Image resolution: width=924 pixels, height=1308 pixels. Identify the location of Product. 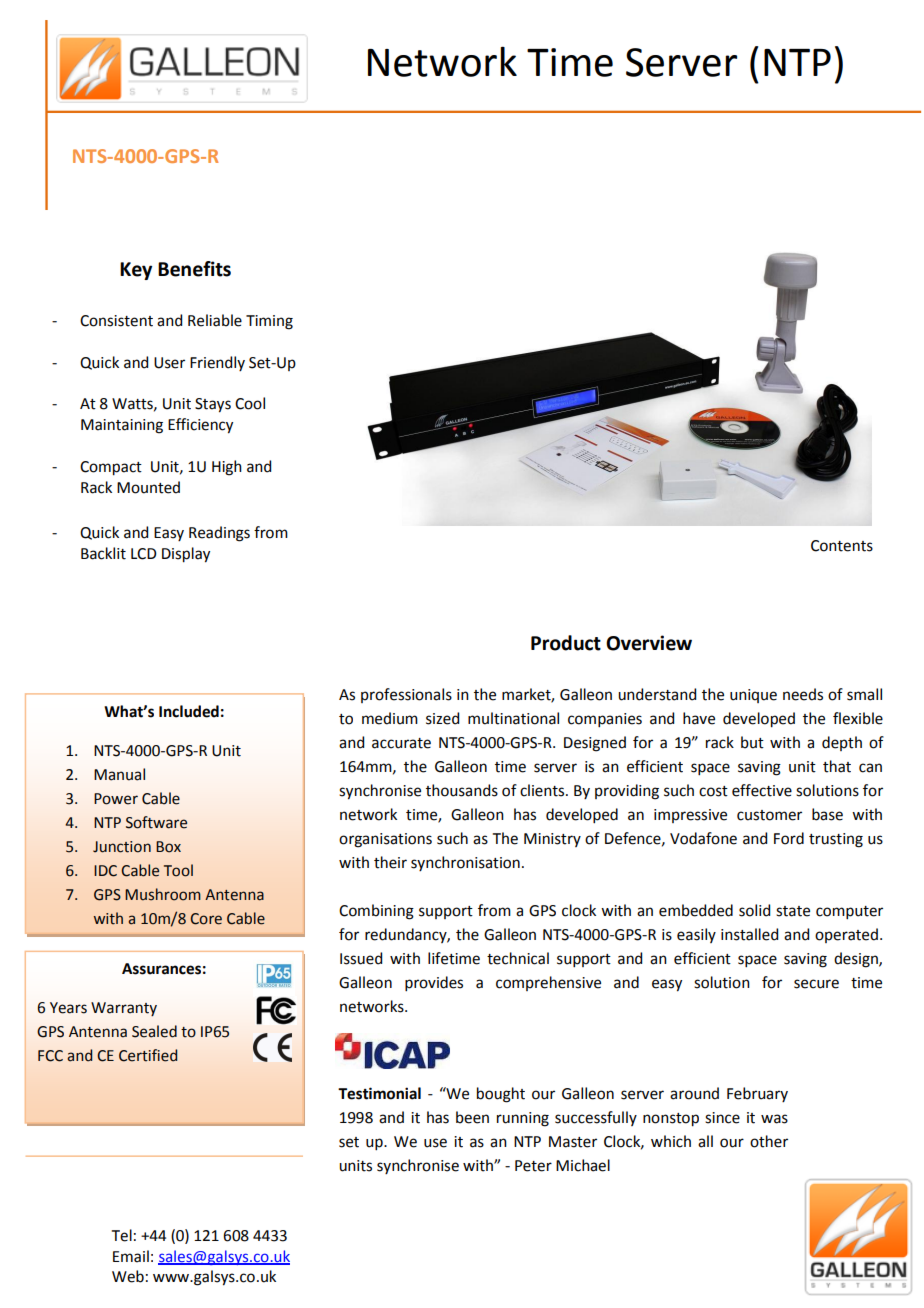
(566, 643).
